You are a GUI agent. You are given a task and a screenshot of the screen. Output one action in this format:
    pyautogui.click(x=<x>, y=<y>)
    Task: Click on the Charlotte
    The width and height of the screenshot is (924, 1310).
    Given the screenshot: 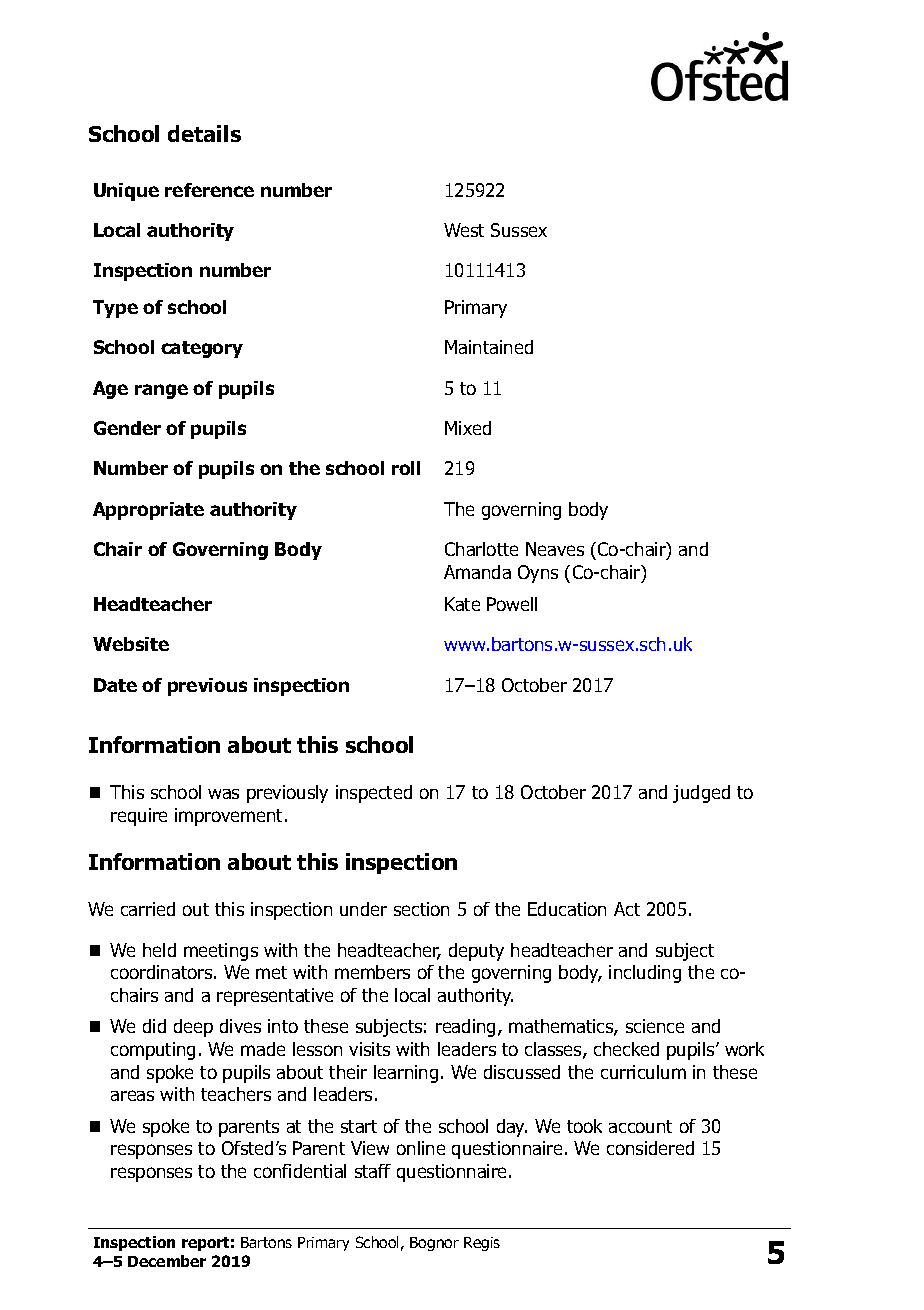 What is the action you would take?
    pyautogui.click(x=481, y=549)
